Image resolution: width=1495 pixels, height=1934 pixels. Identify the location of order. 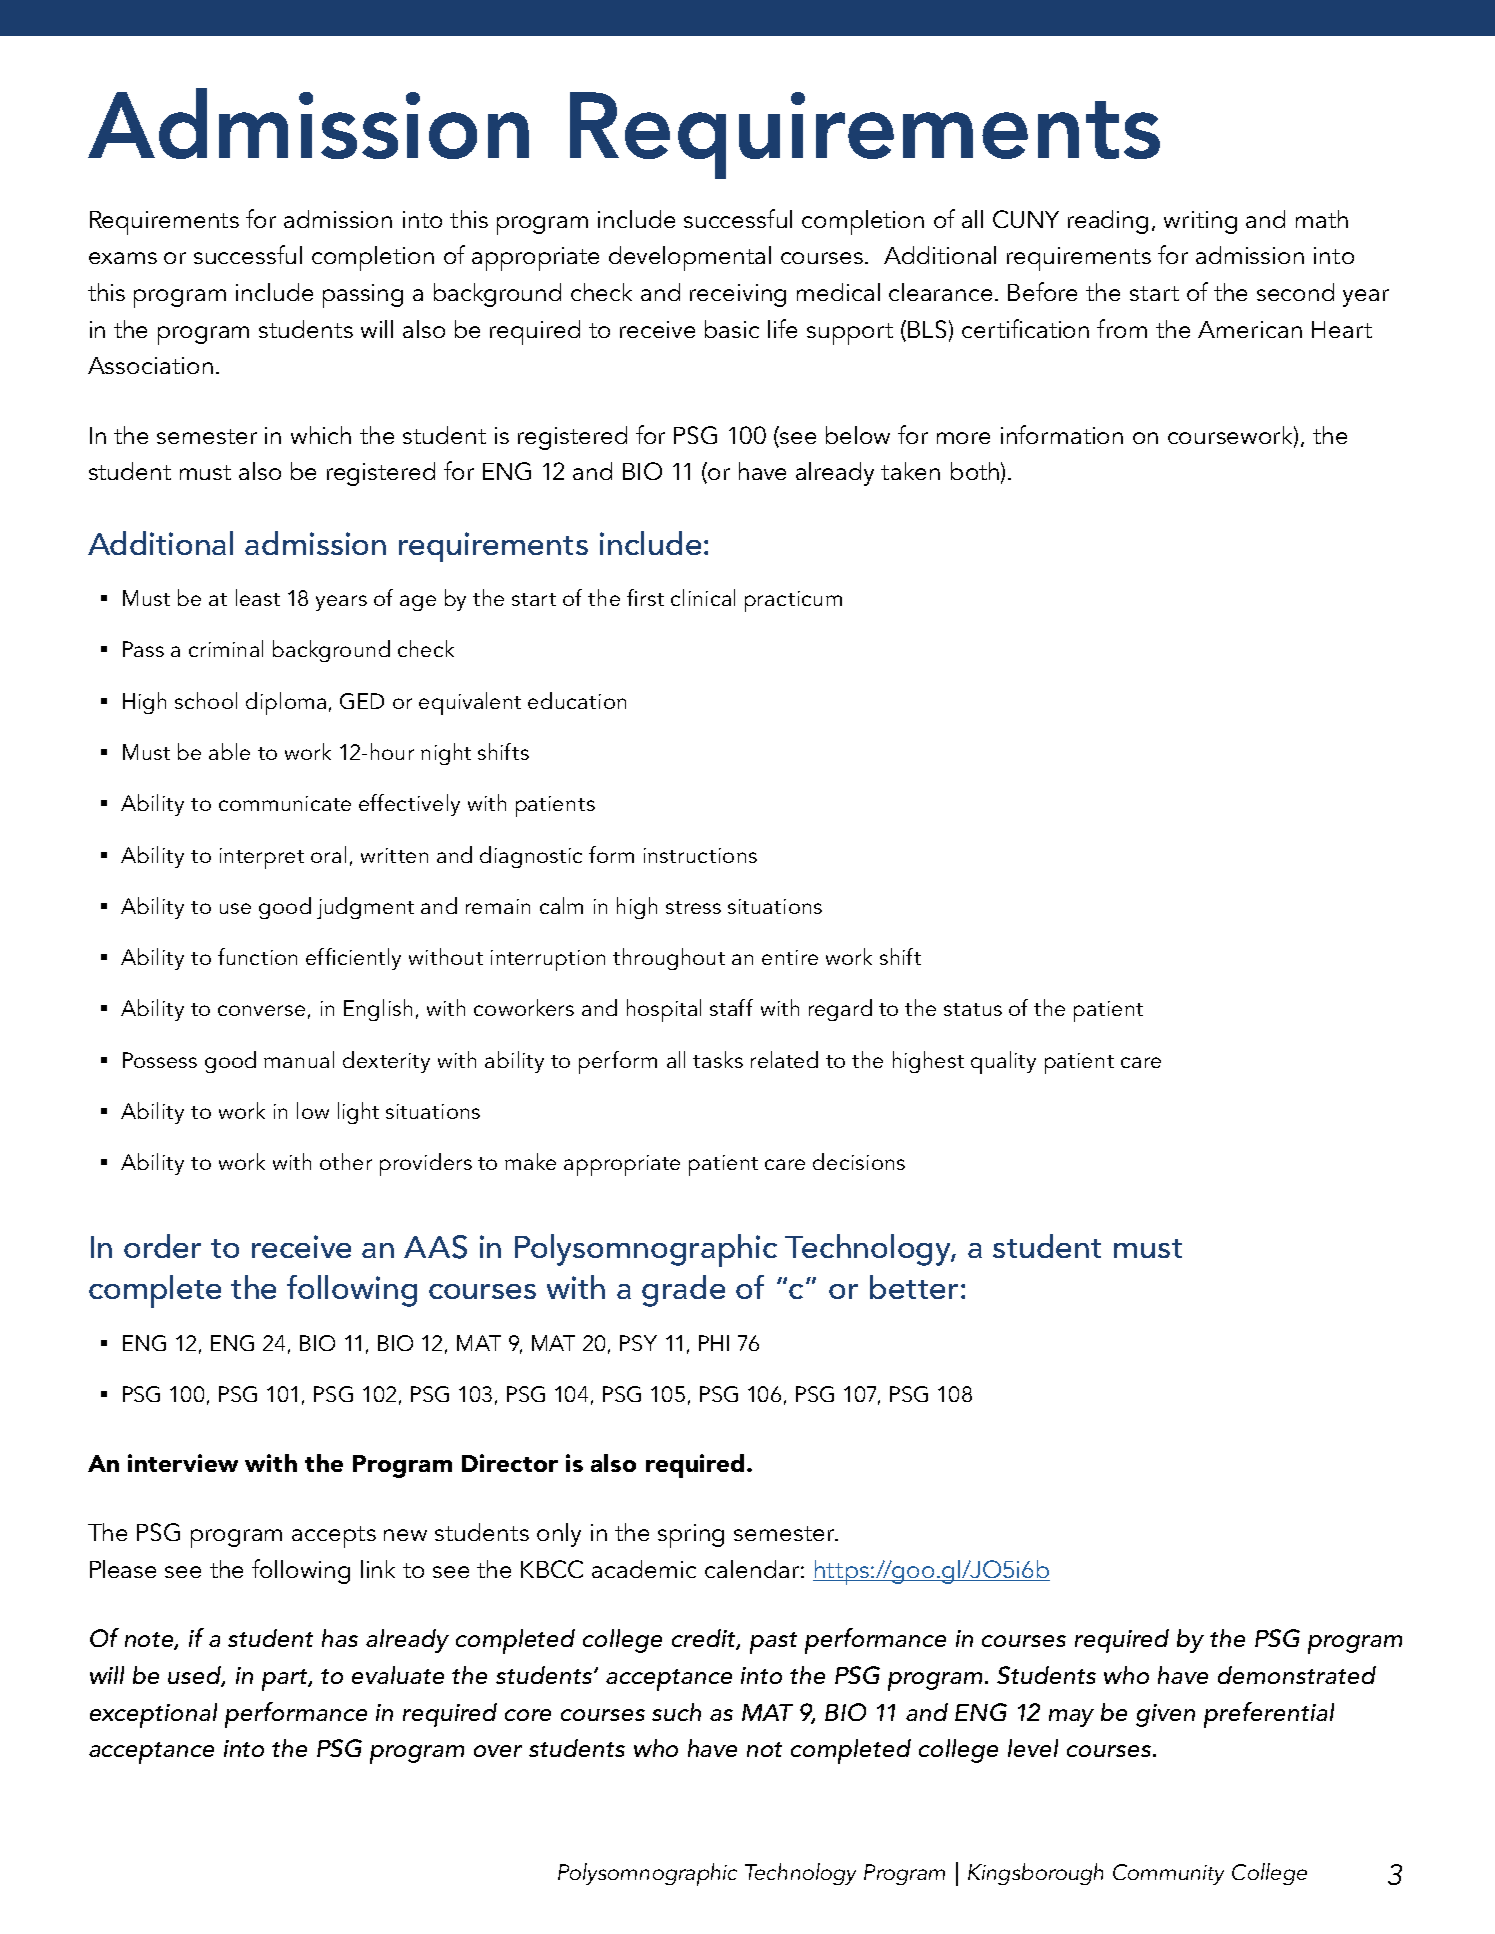
(162, 1246).
